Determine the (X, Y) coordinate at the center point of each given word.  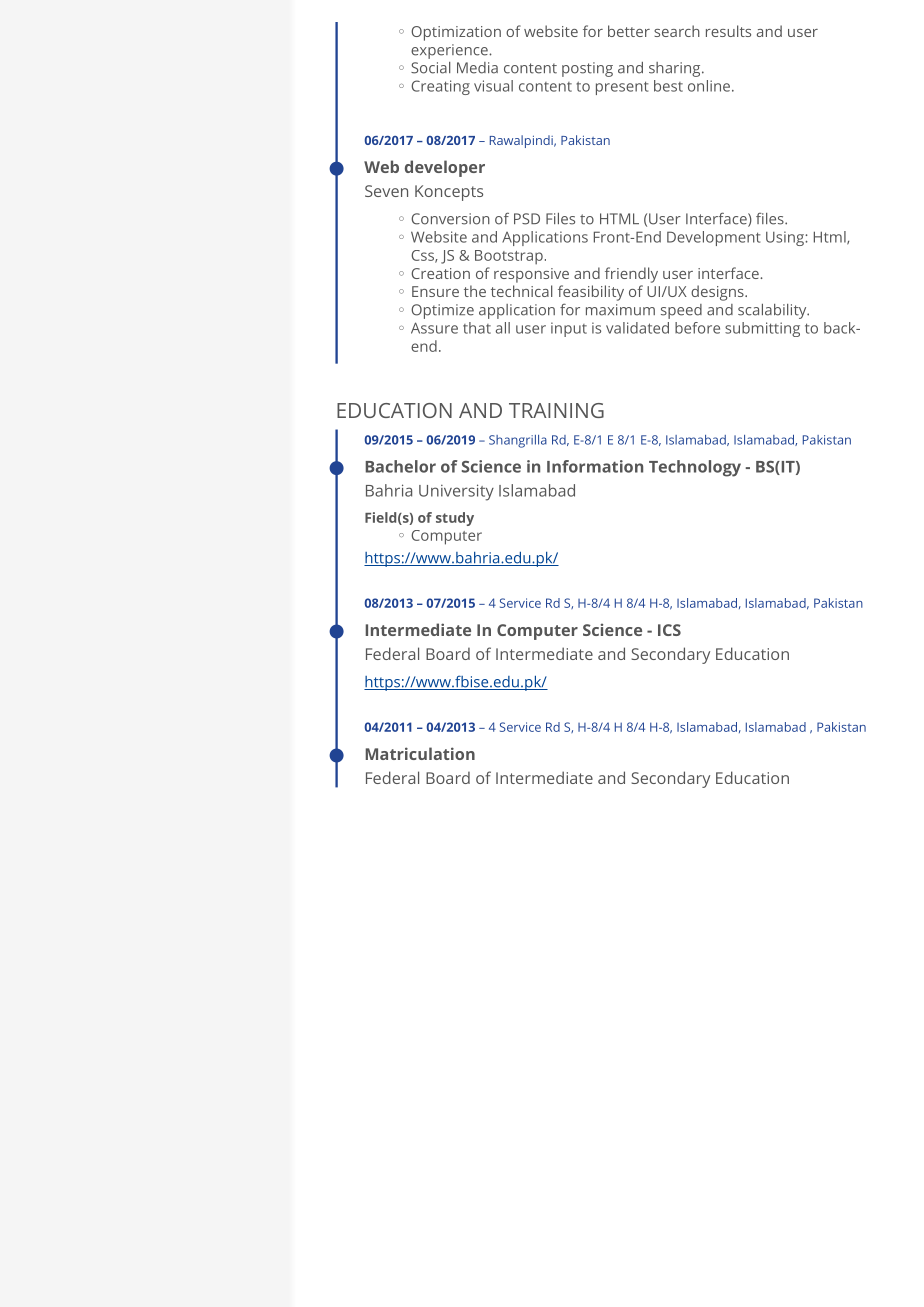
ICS (669, 630)
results (728, 31)
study (455, 519)
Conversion (450, 219)
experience (450, 51)
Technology (695, 468)
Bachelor (401, 466)
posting (587, 69)
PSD (527, 219)
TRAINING (556, 410)
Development (713, 238)
